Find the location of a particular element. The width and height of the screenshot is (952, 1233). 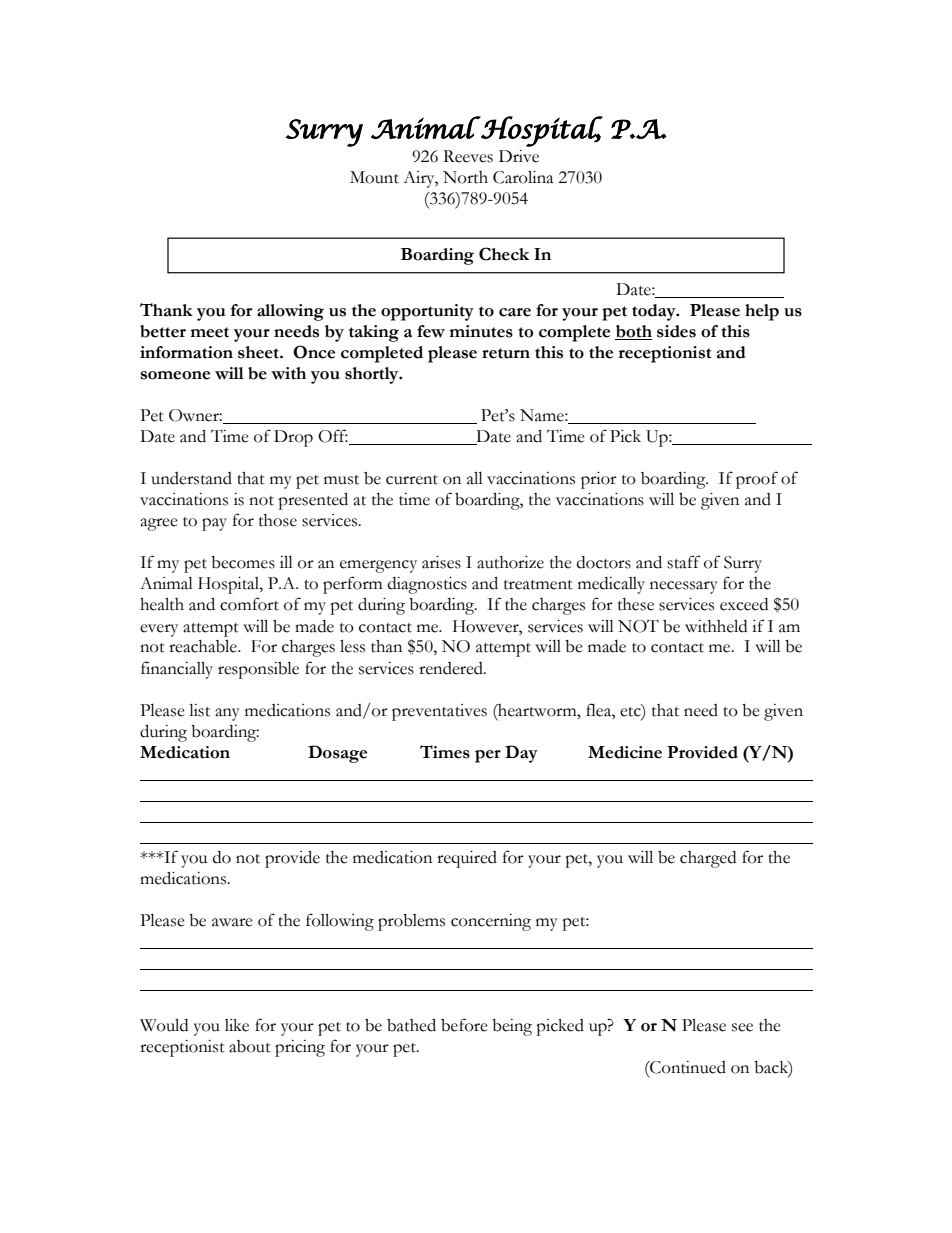

sides is located at coordinates (676, 331).
